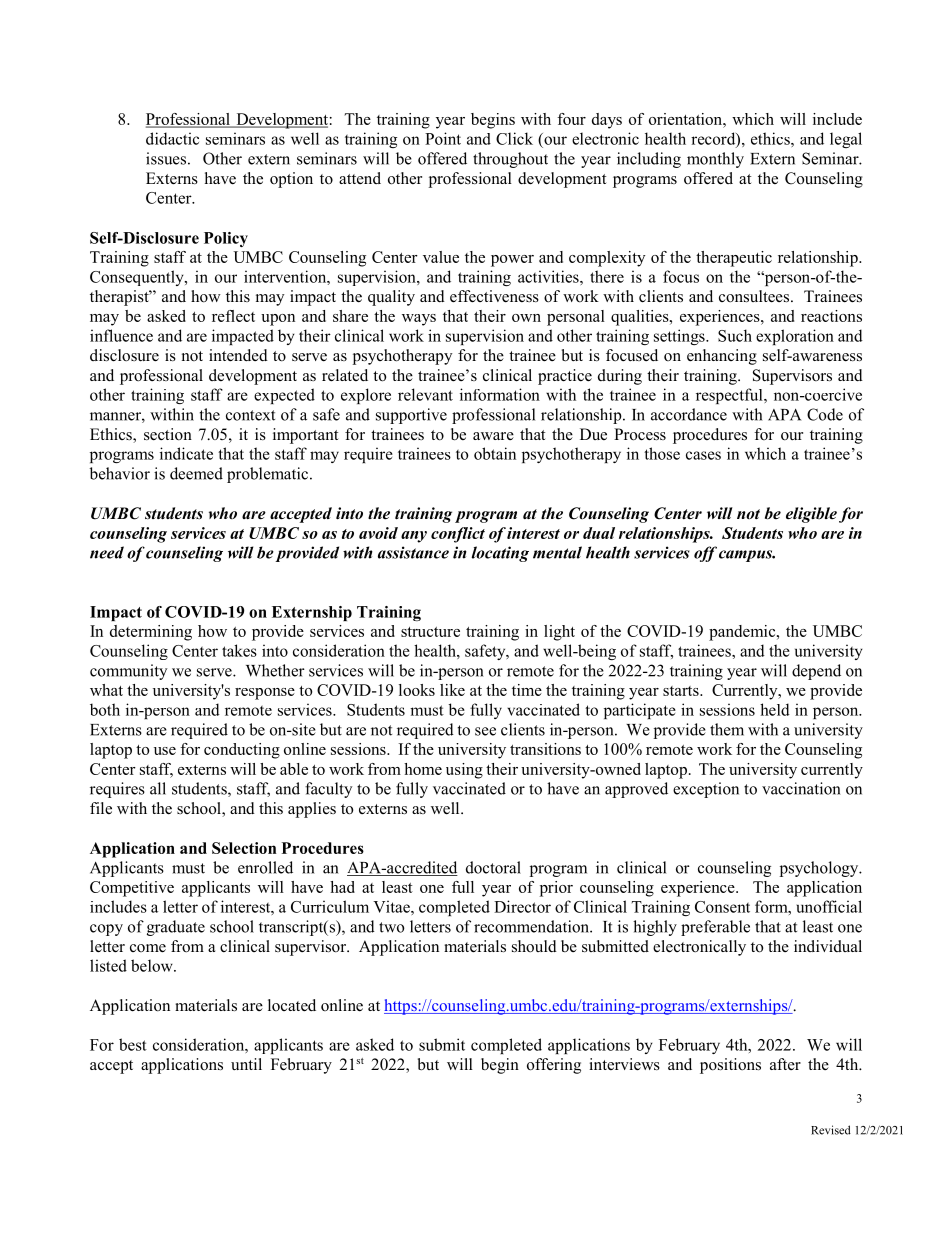 The height and width of the document is (1233, 952). I want to click on until, so click(246, 1064).
